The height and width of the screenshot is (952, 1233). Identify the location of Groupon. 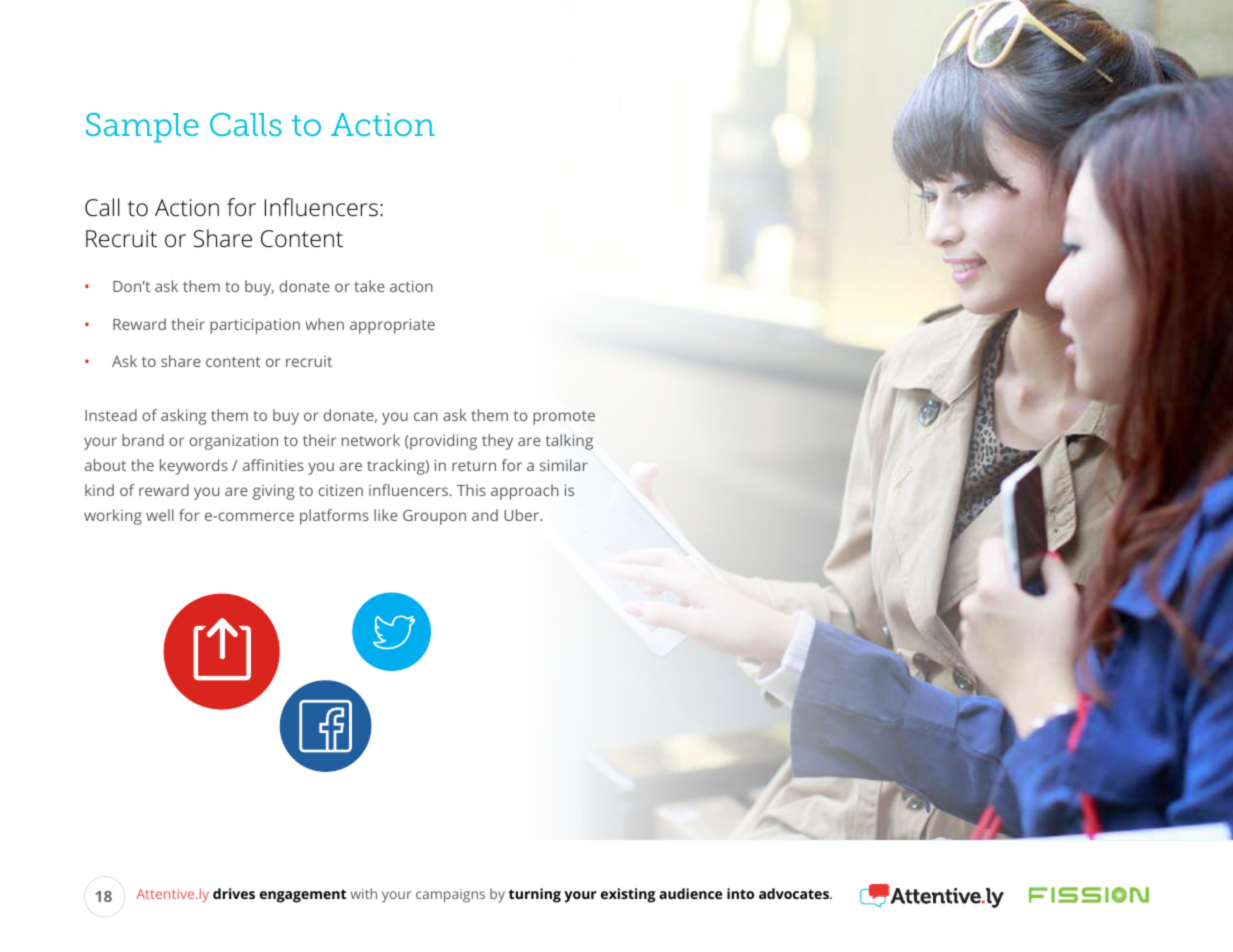
(434, 517).
